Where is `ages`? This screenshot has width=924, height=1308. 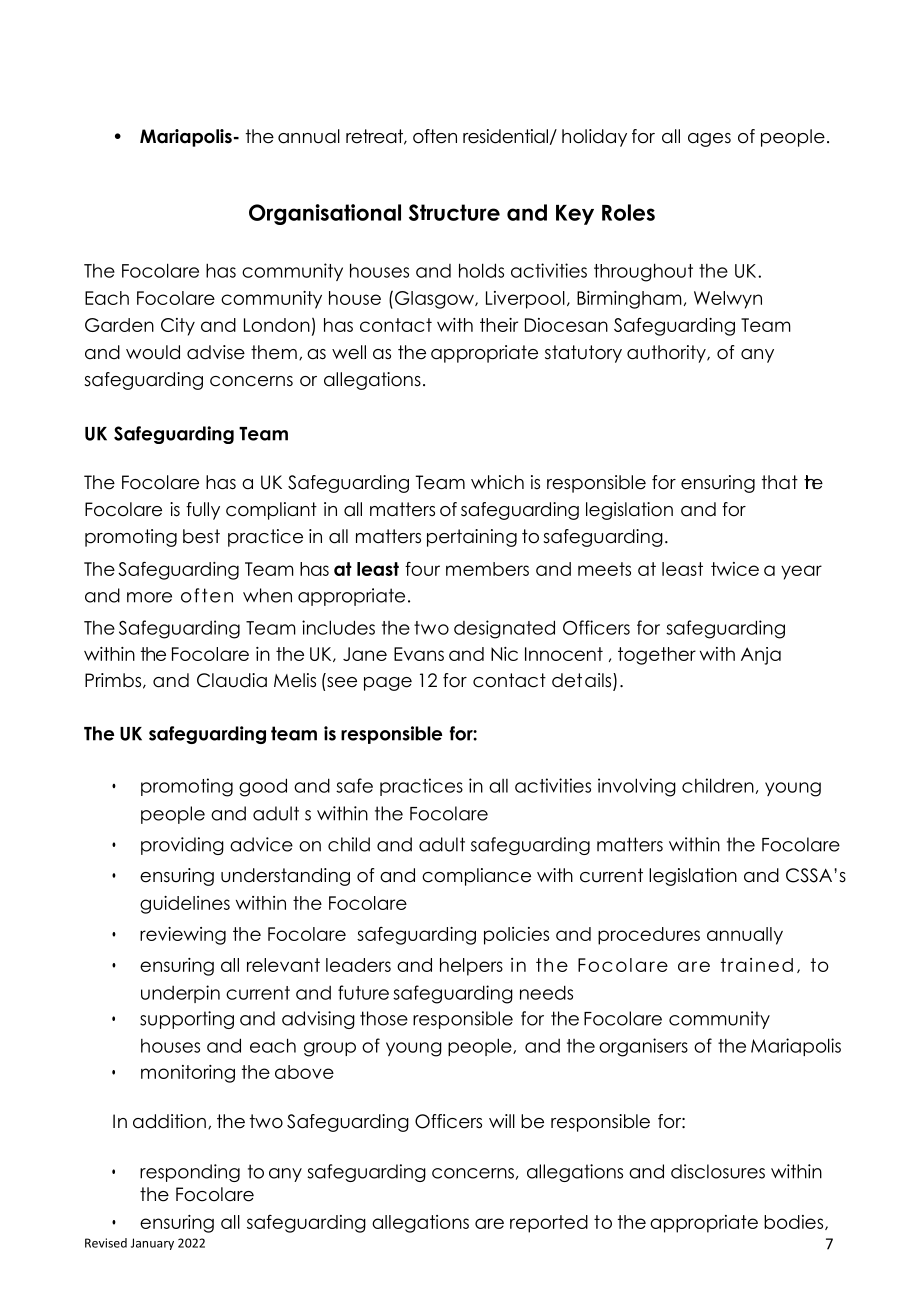 ages is located at coordinates (709, 140).
